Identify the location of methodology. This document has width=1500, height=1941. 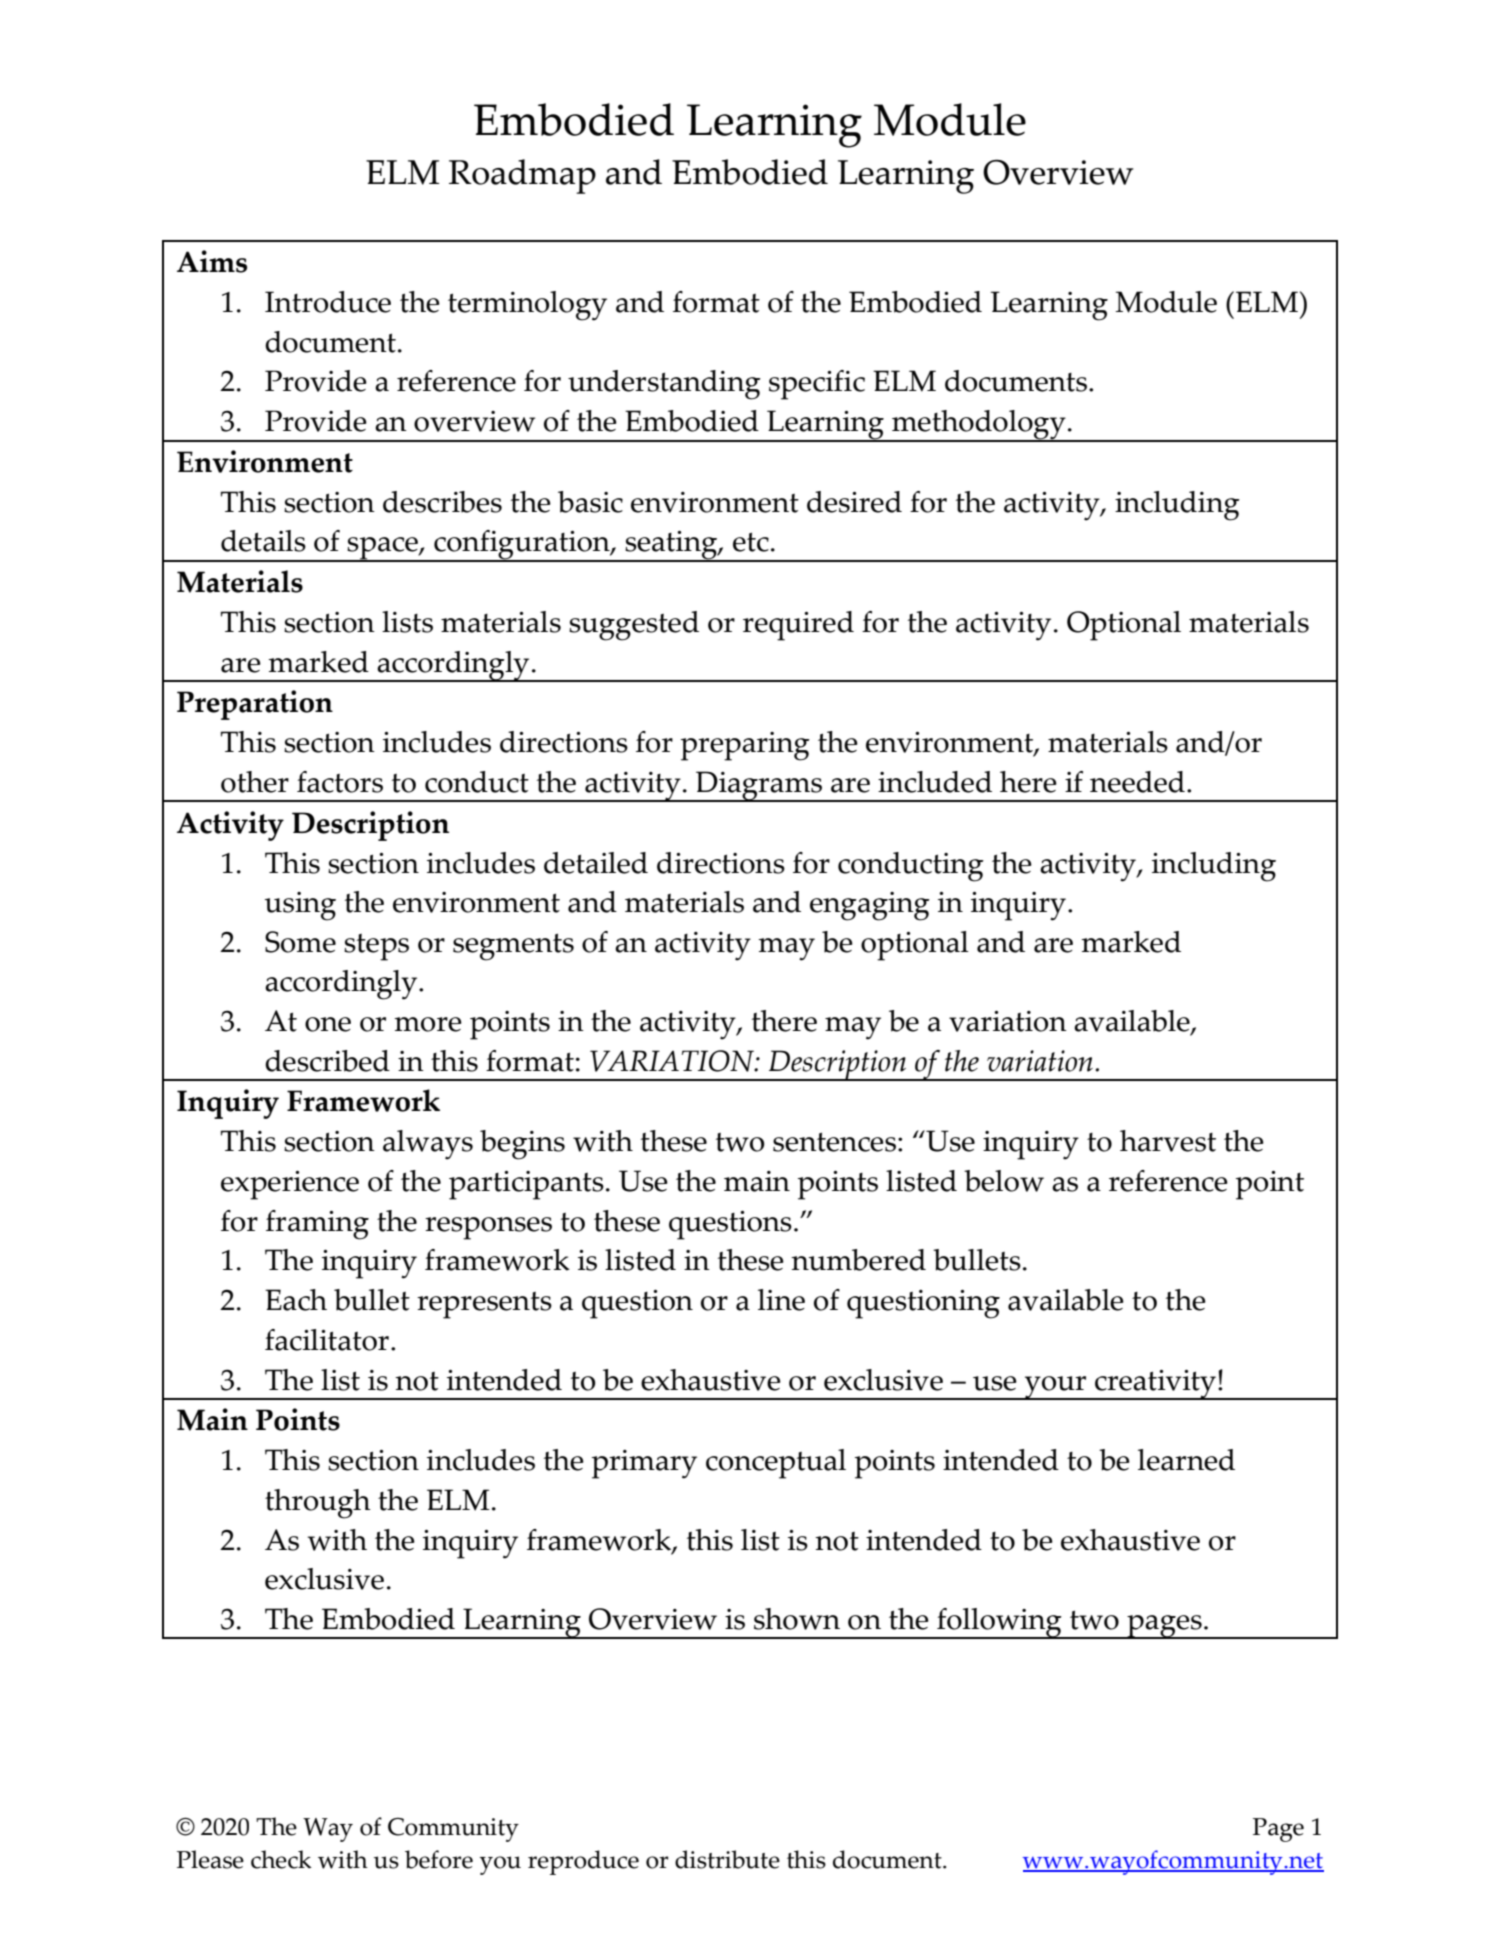
(979, 426).
